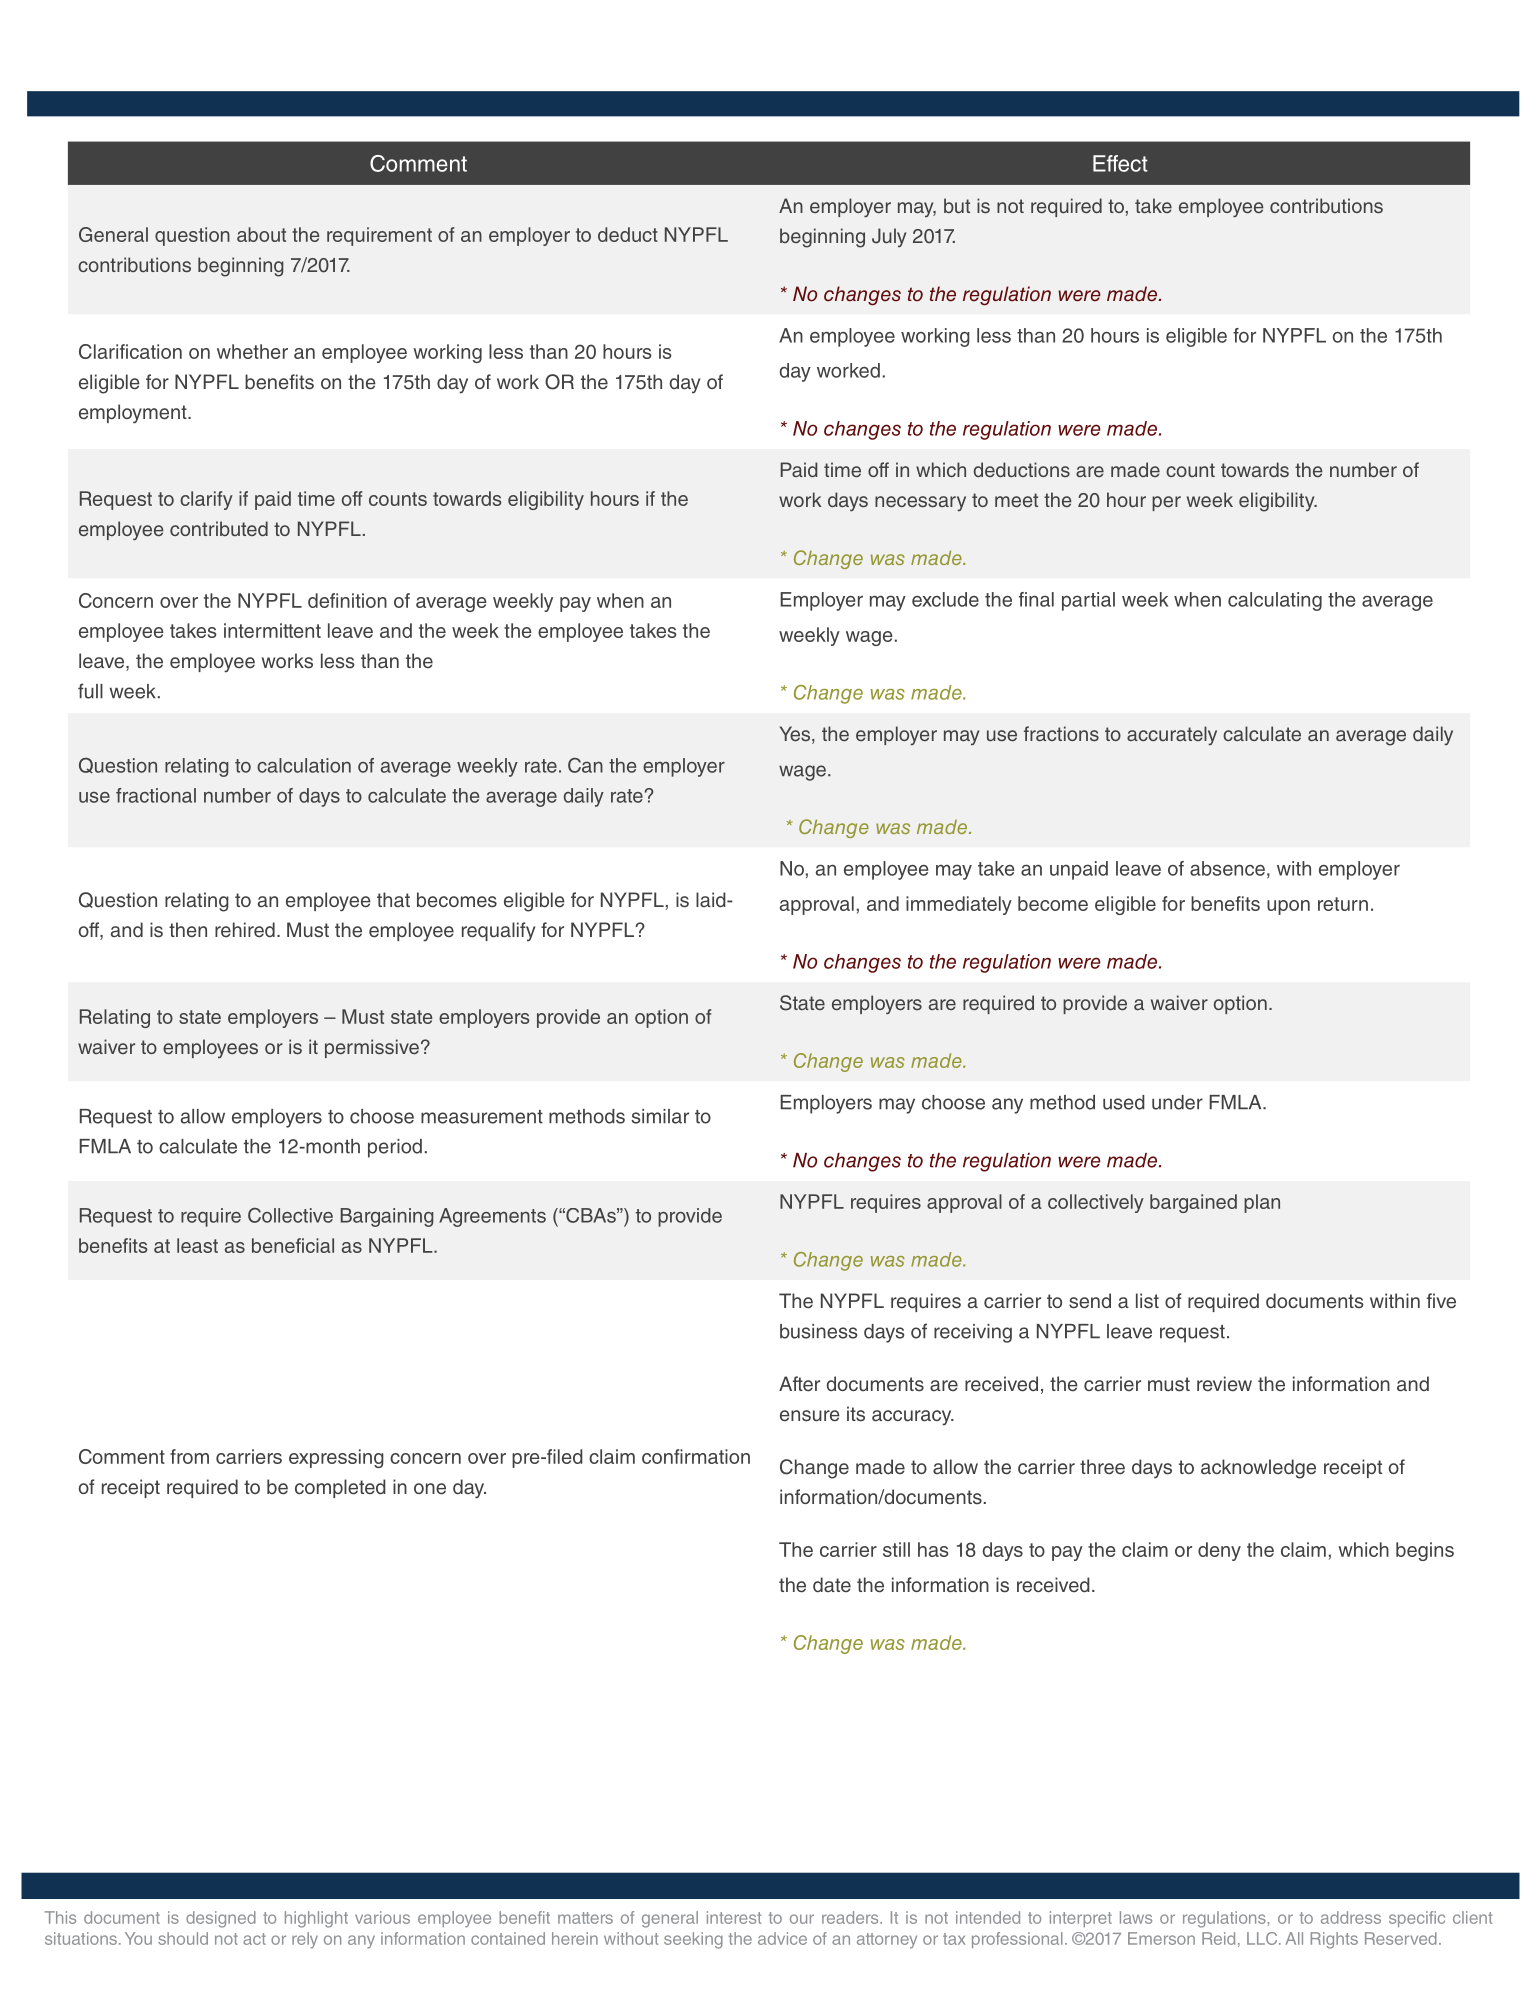 This screenshot has width=1538, height=1990. I want to click on about, so click(261, 234).
